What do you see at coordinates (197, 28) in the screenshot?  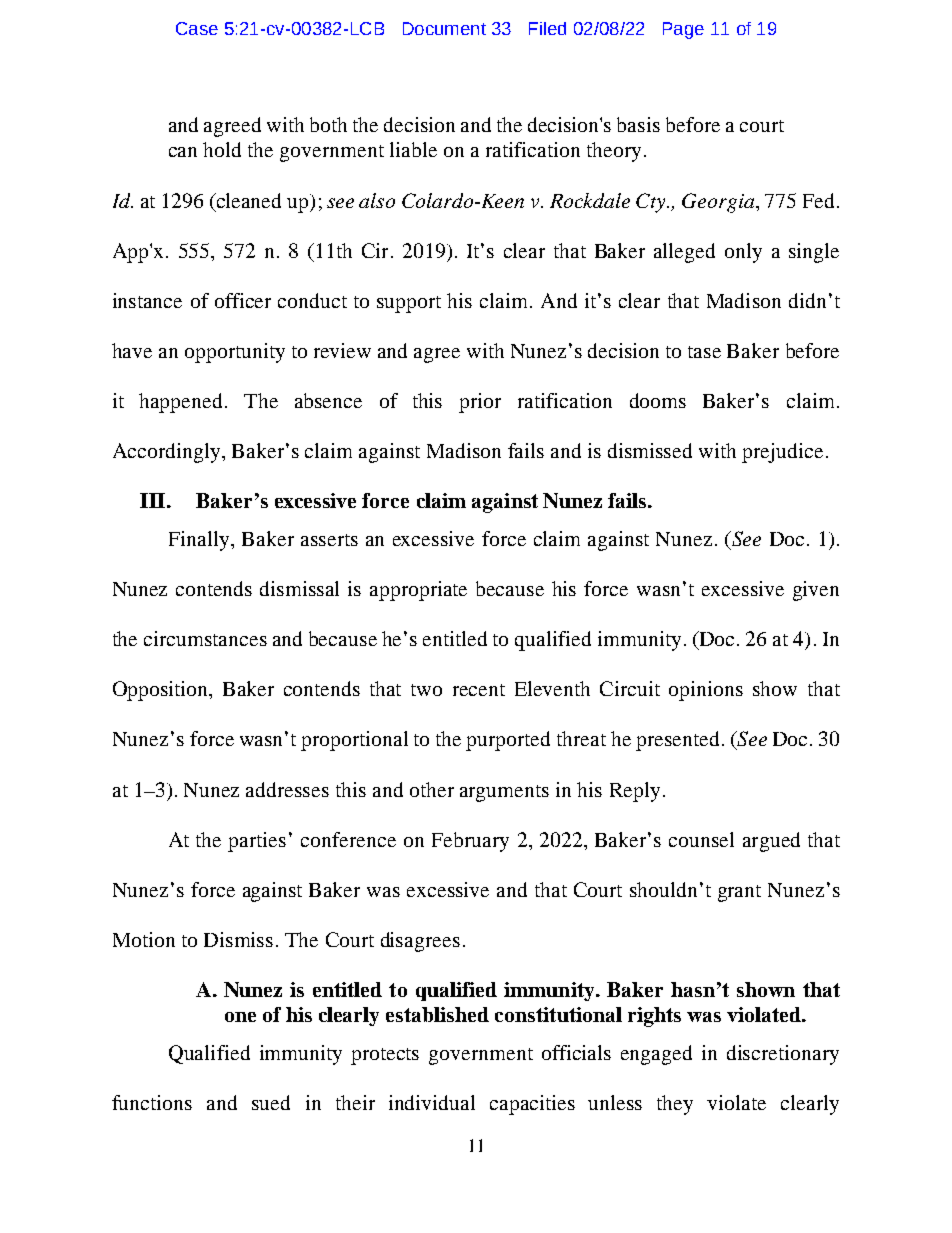 I see `Case` at bounding box center [197, 28].
